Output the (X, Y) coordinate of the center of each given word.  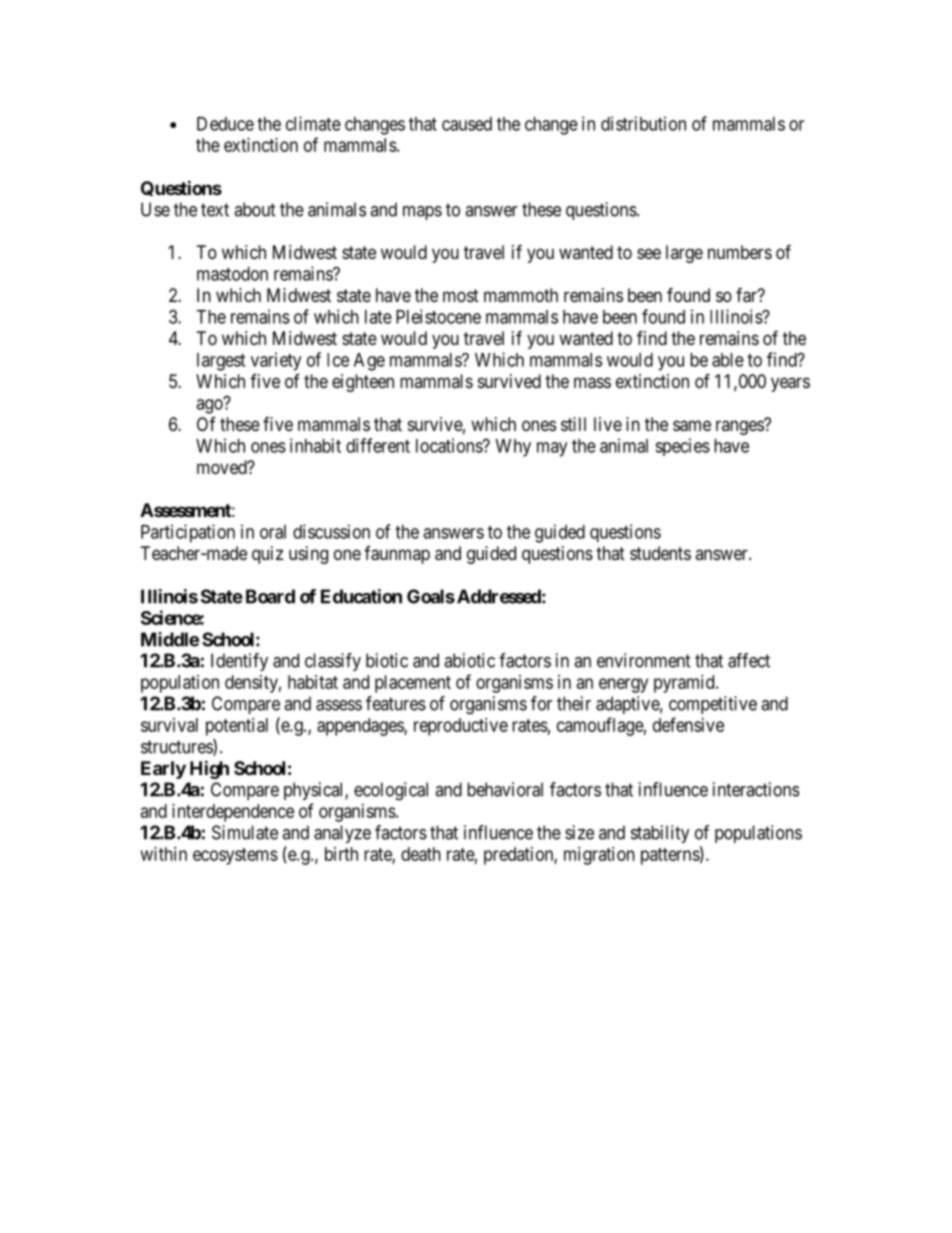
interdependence (233, 813)
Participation (188, 533)
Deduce (225, 124)
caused (467, 124)
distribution (643, 123)
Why (513, 448)
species (682, 447)
